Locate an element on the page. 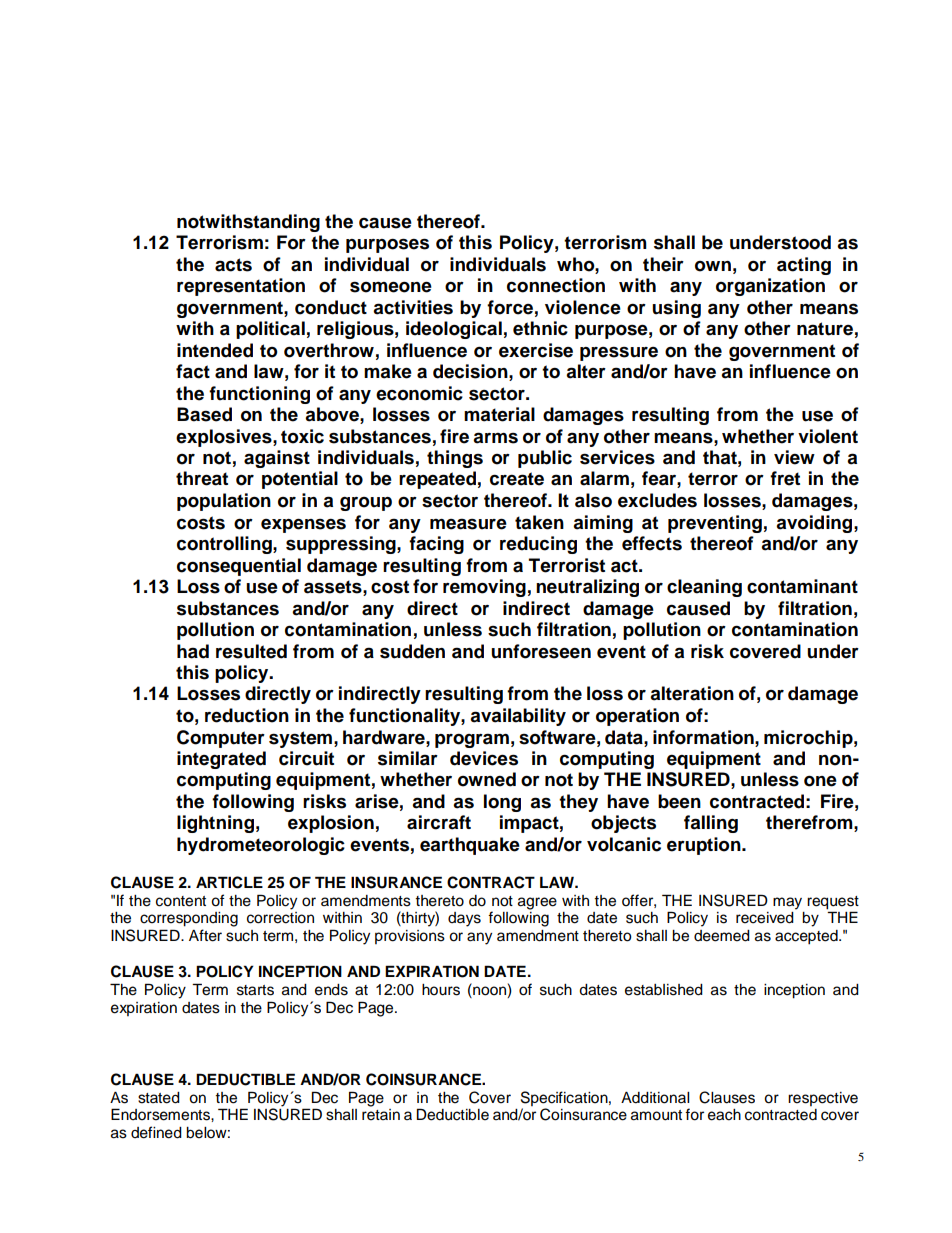  stated is located at coordinates (159, 1098).
